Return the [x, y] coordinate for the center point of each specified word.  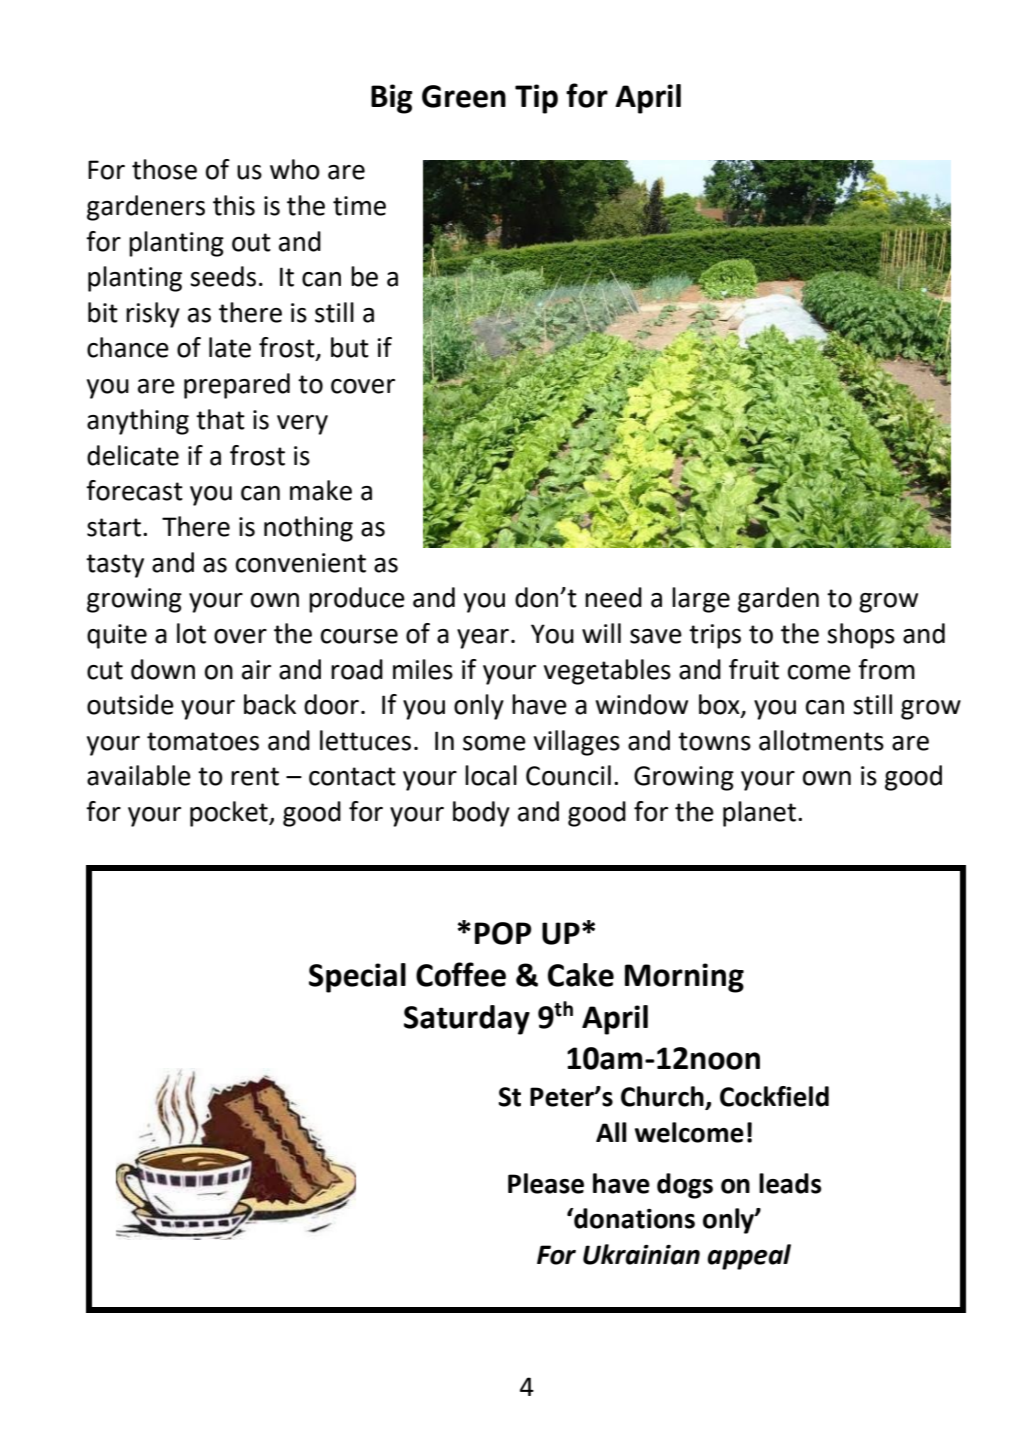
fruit [754, 669]
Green [464, 96]
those [164, 169]
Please [546, 1183]
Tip [536, 99]
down [163, 669]
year [483, 639]
